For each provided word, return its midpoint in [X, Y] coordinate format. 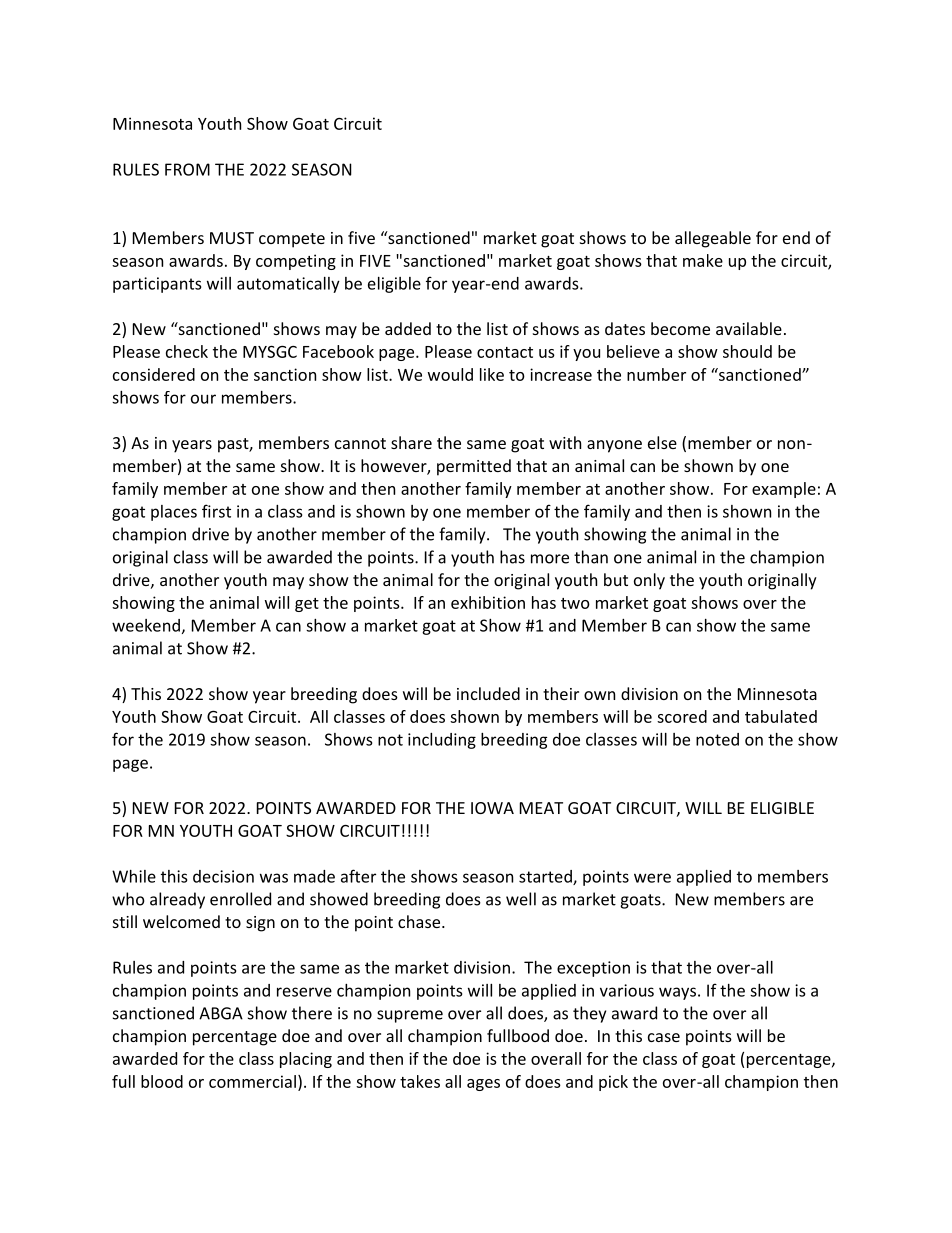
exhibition [488, 602]
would [450, 374]
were [652, 878]
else [662, 442]
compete [292, 240]
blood [162, 1081]
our [203, 399]
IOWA [492, 808]
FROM [187, 169]
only [649, 581]
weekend [146, 625]
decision [223, 876]
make [703, 260]
